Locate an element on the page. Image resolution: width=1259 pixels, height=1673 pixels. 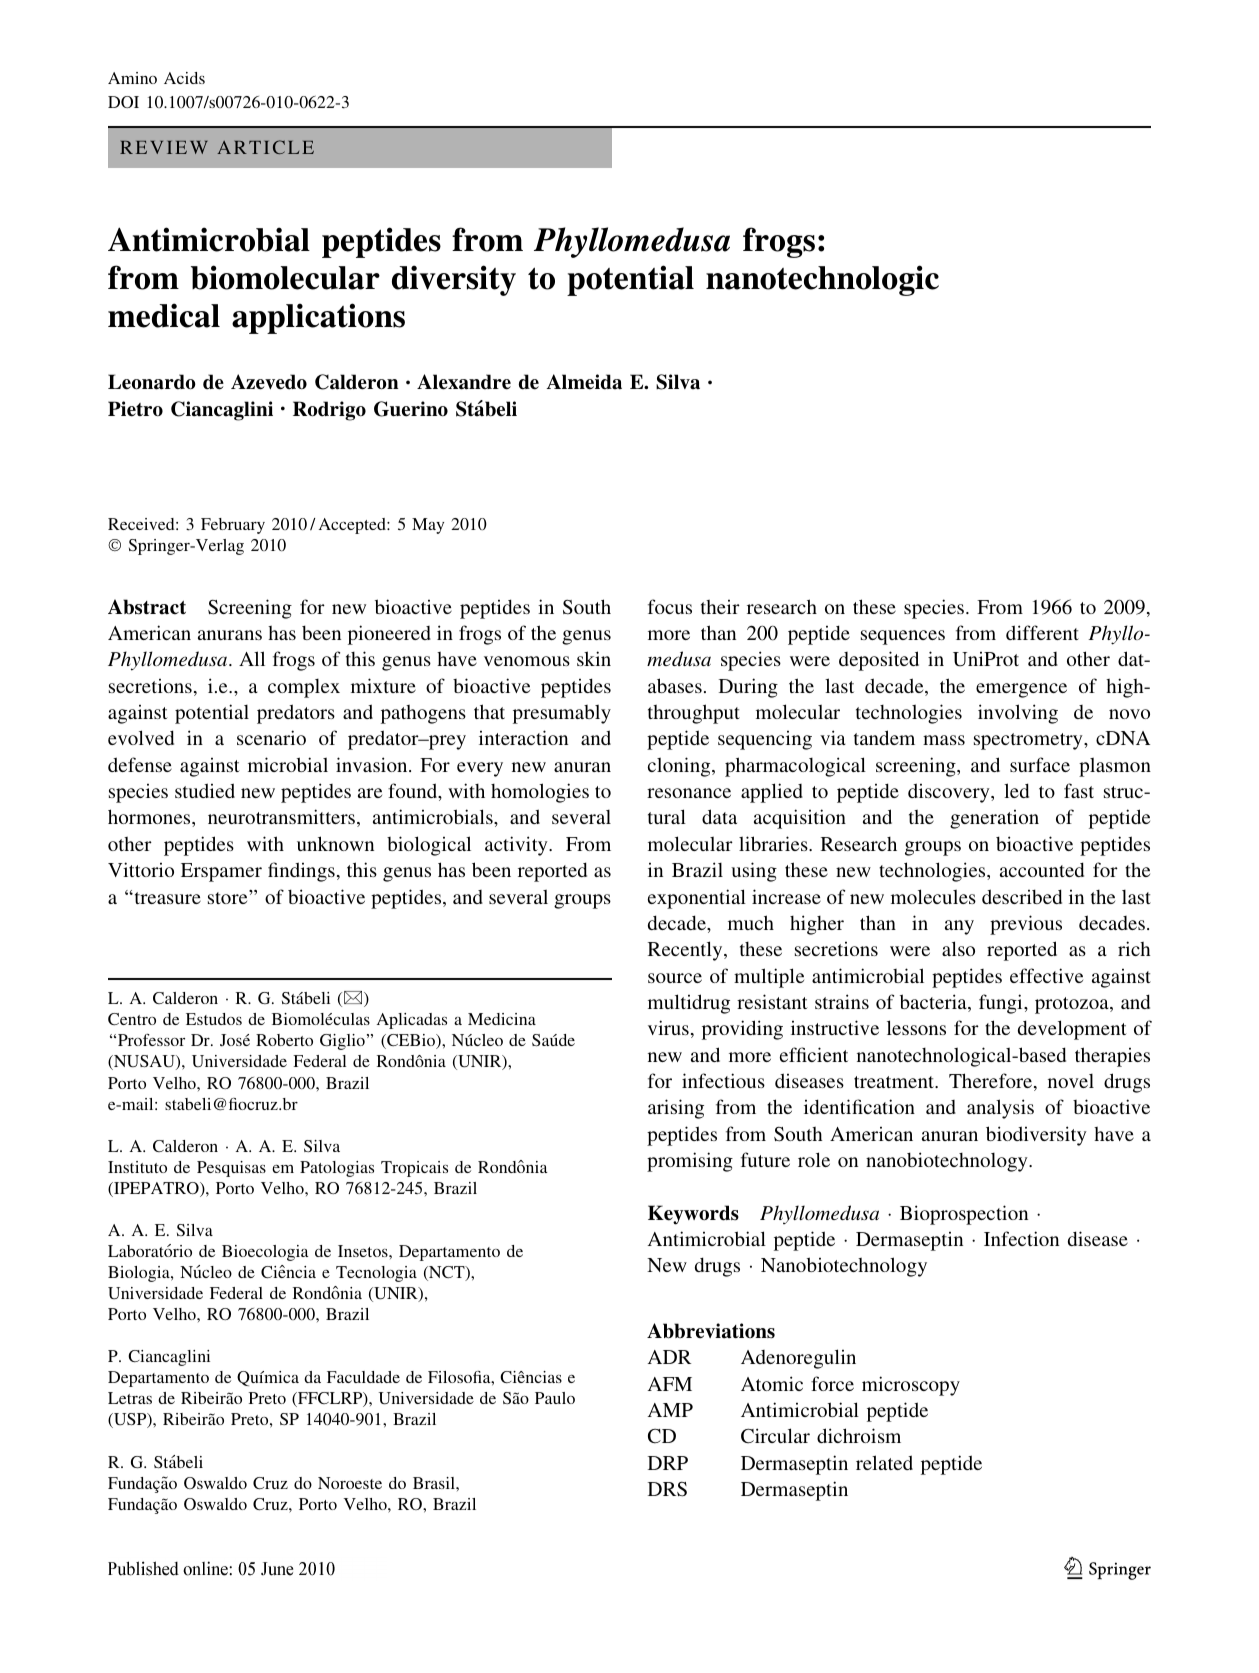
Alexandre is located at coordinates (464, 382).
